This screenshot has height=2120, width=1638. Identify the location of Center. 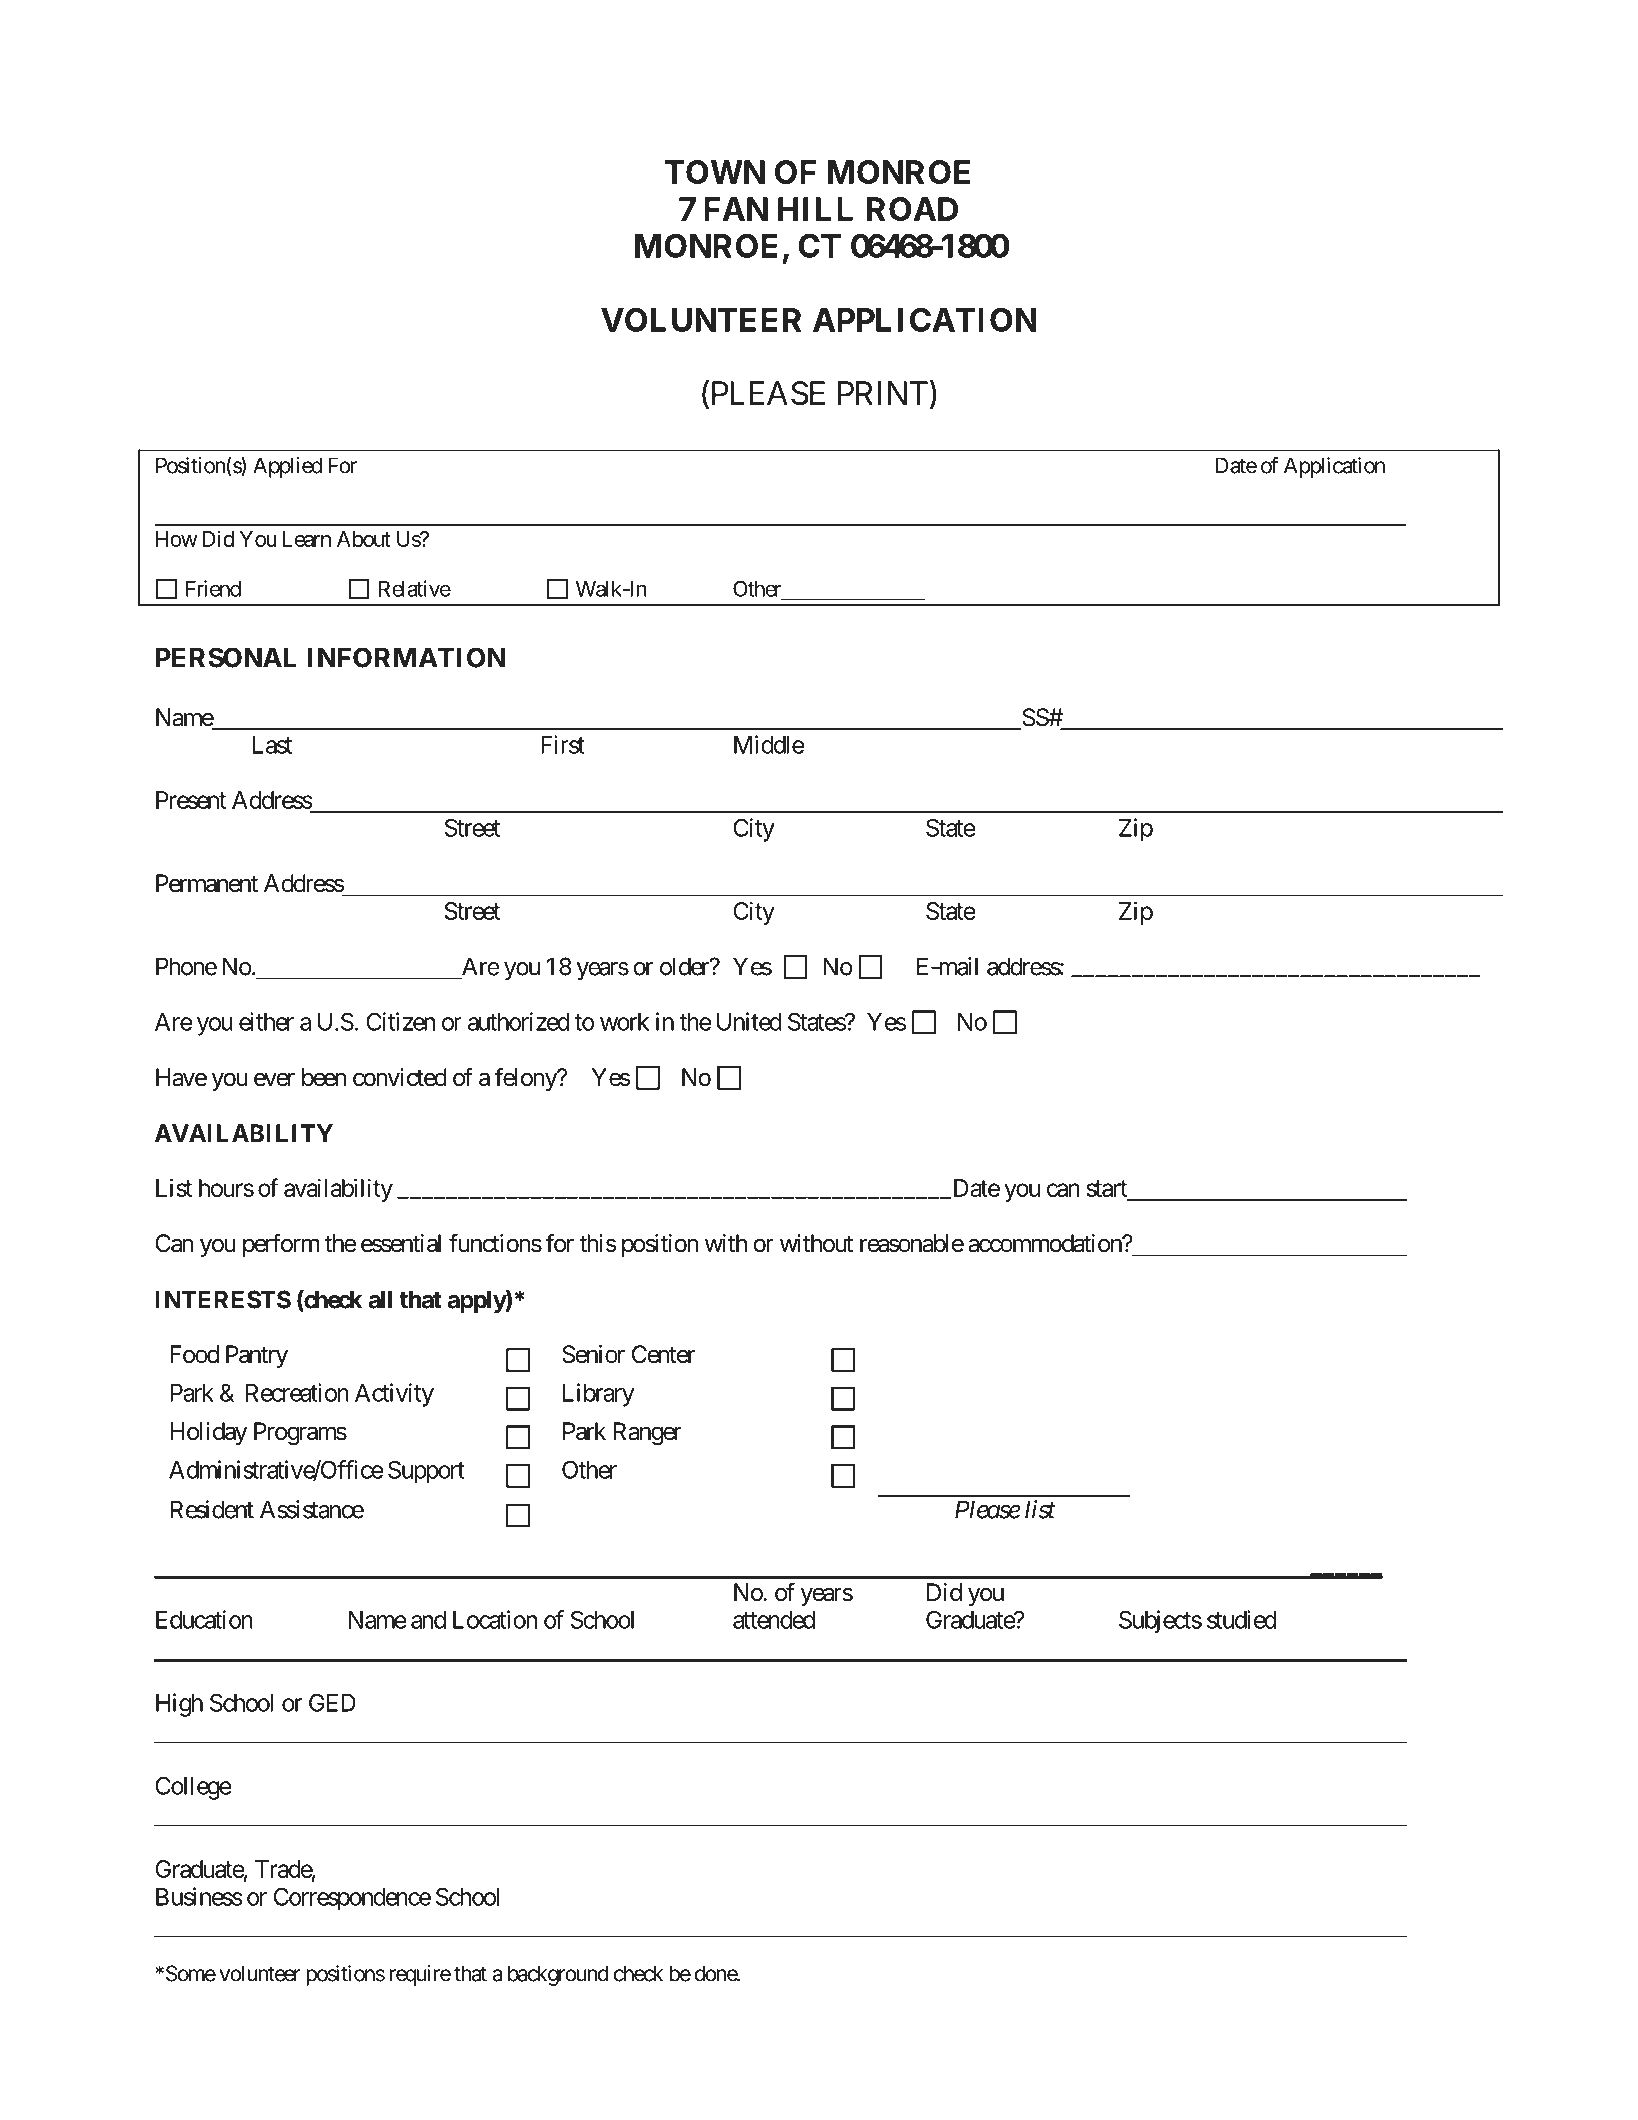
(663, 1354).
